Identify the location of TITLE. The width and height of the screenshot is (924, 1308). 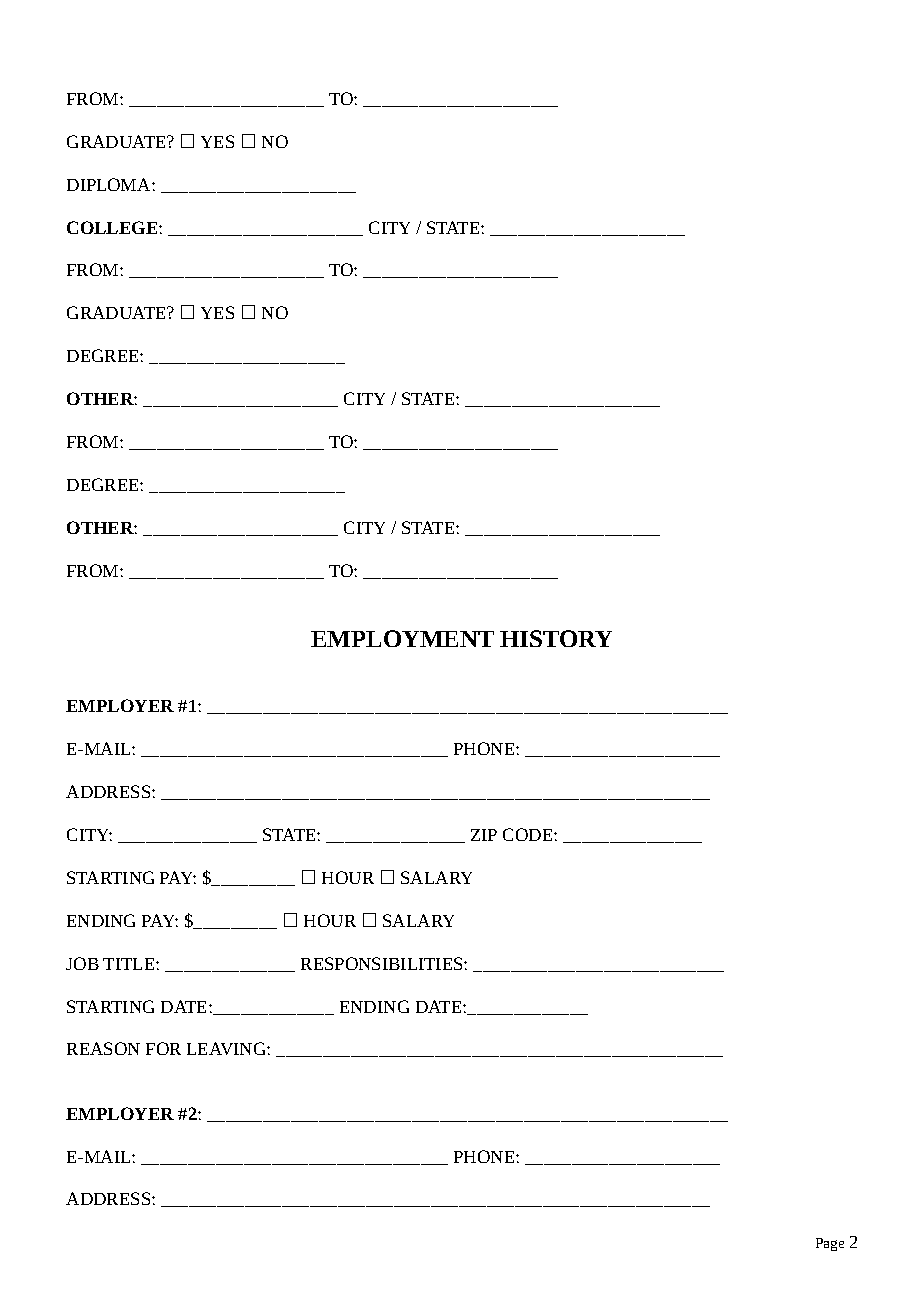
(130, 964).
